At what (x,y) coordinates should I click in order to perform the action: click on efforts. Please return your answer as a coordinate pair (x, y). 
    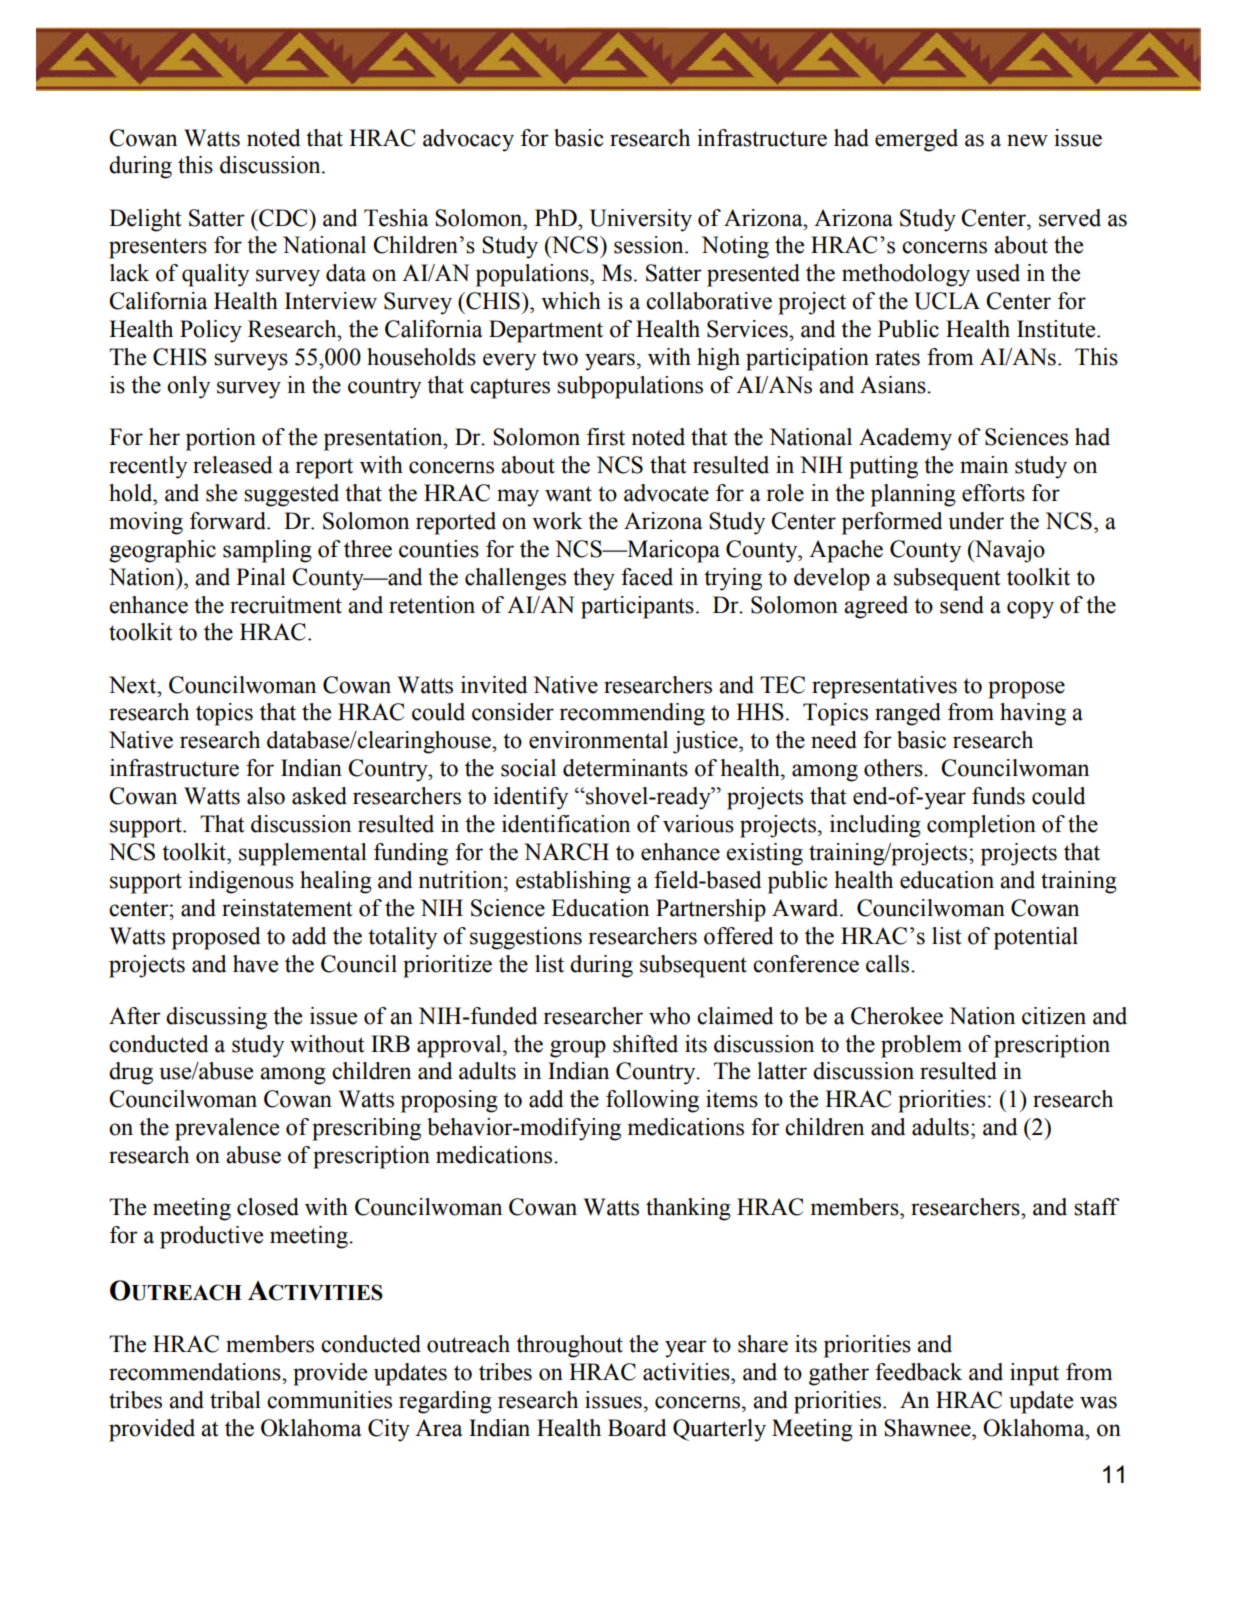
    Looking at the image, I should click on (993, 493).
